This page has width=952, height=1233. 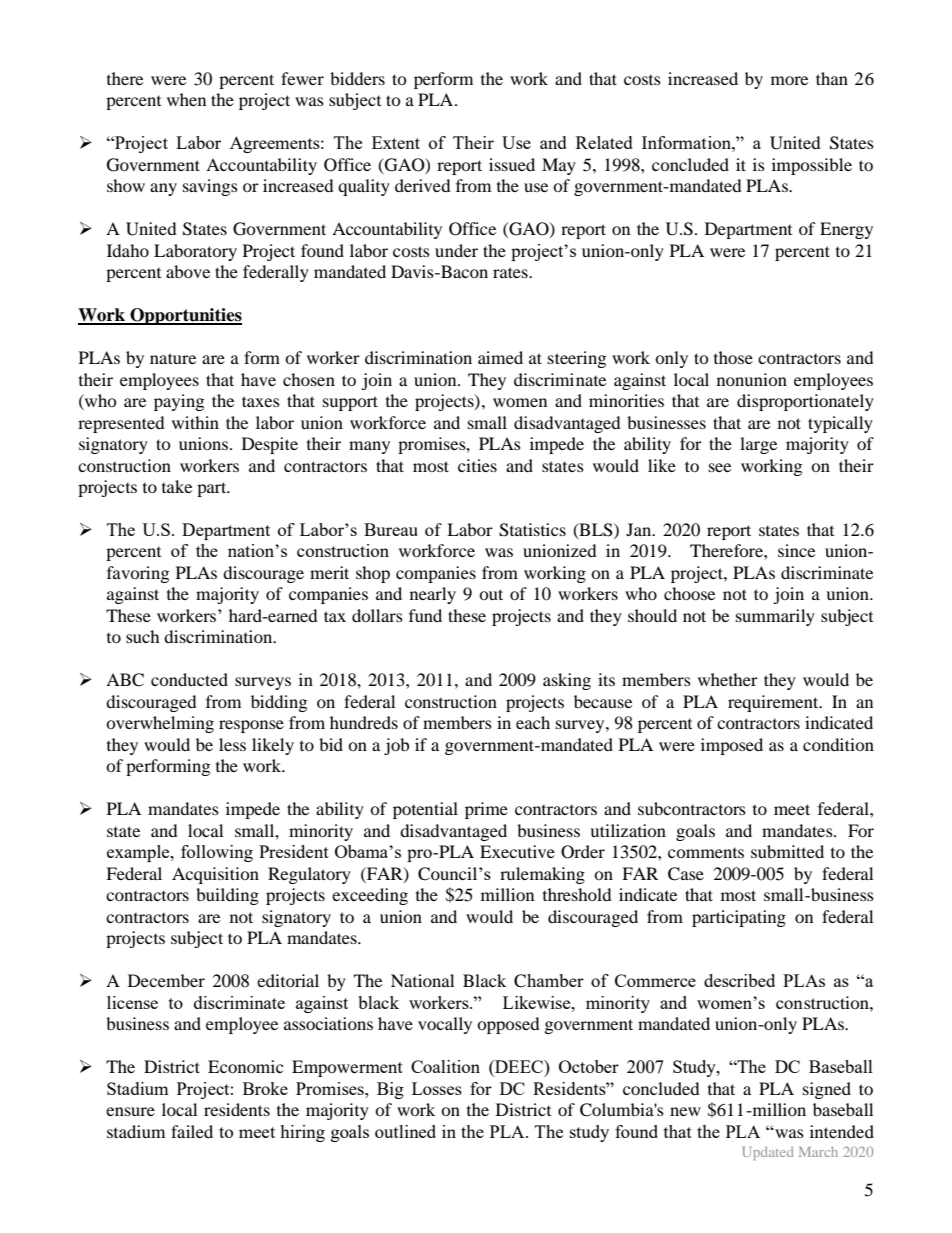 What do you see at coordinates (486, 810) in the page?
I see `prime` at bounding box center [486, 810].
